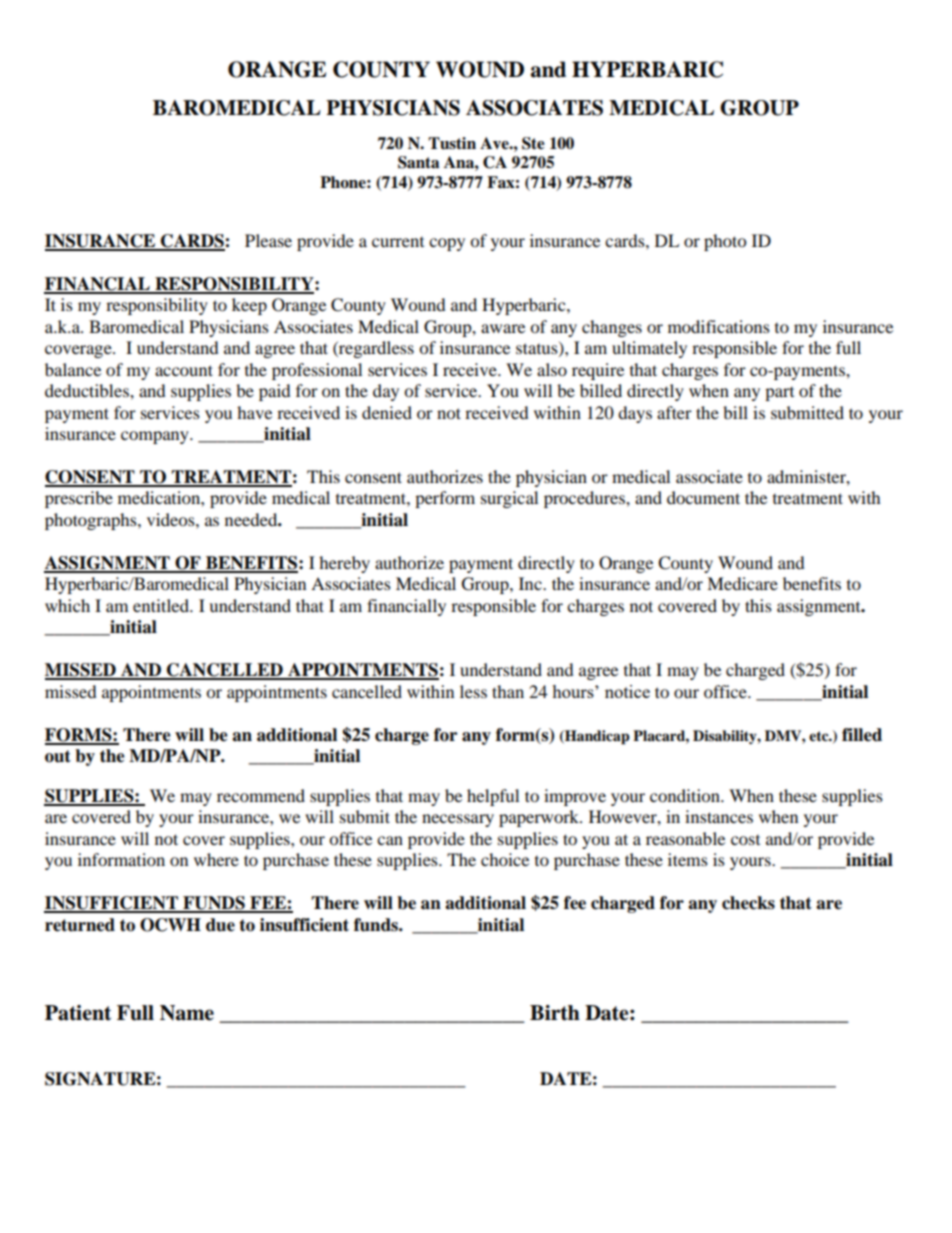 Image resolution: width=952 pixels, height=1233 pixels. Describe the element at coordinates (493, 797) in the document. I see `helpful` at that location.
